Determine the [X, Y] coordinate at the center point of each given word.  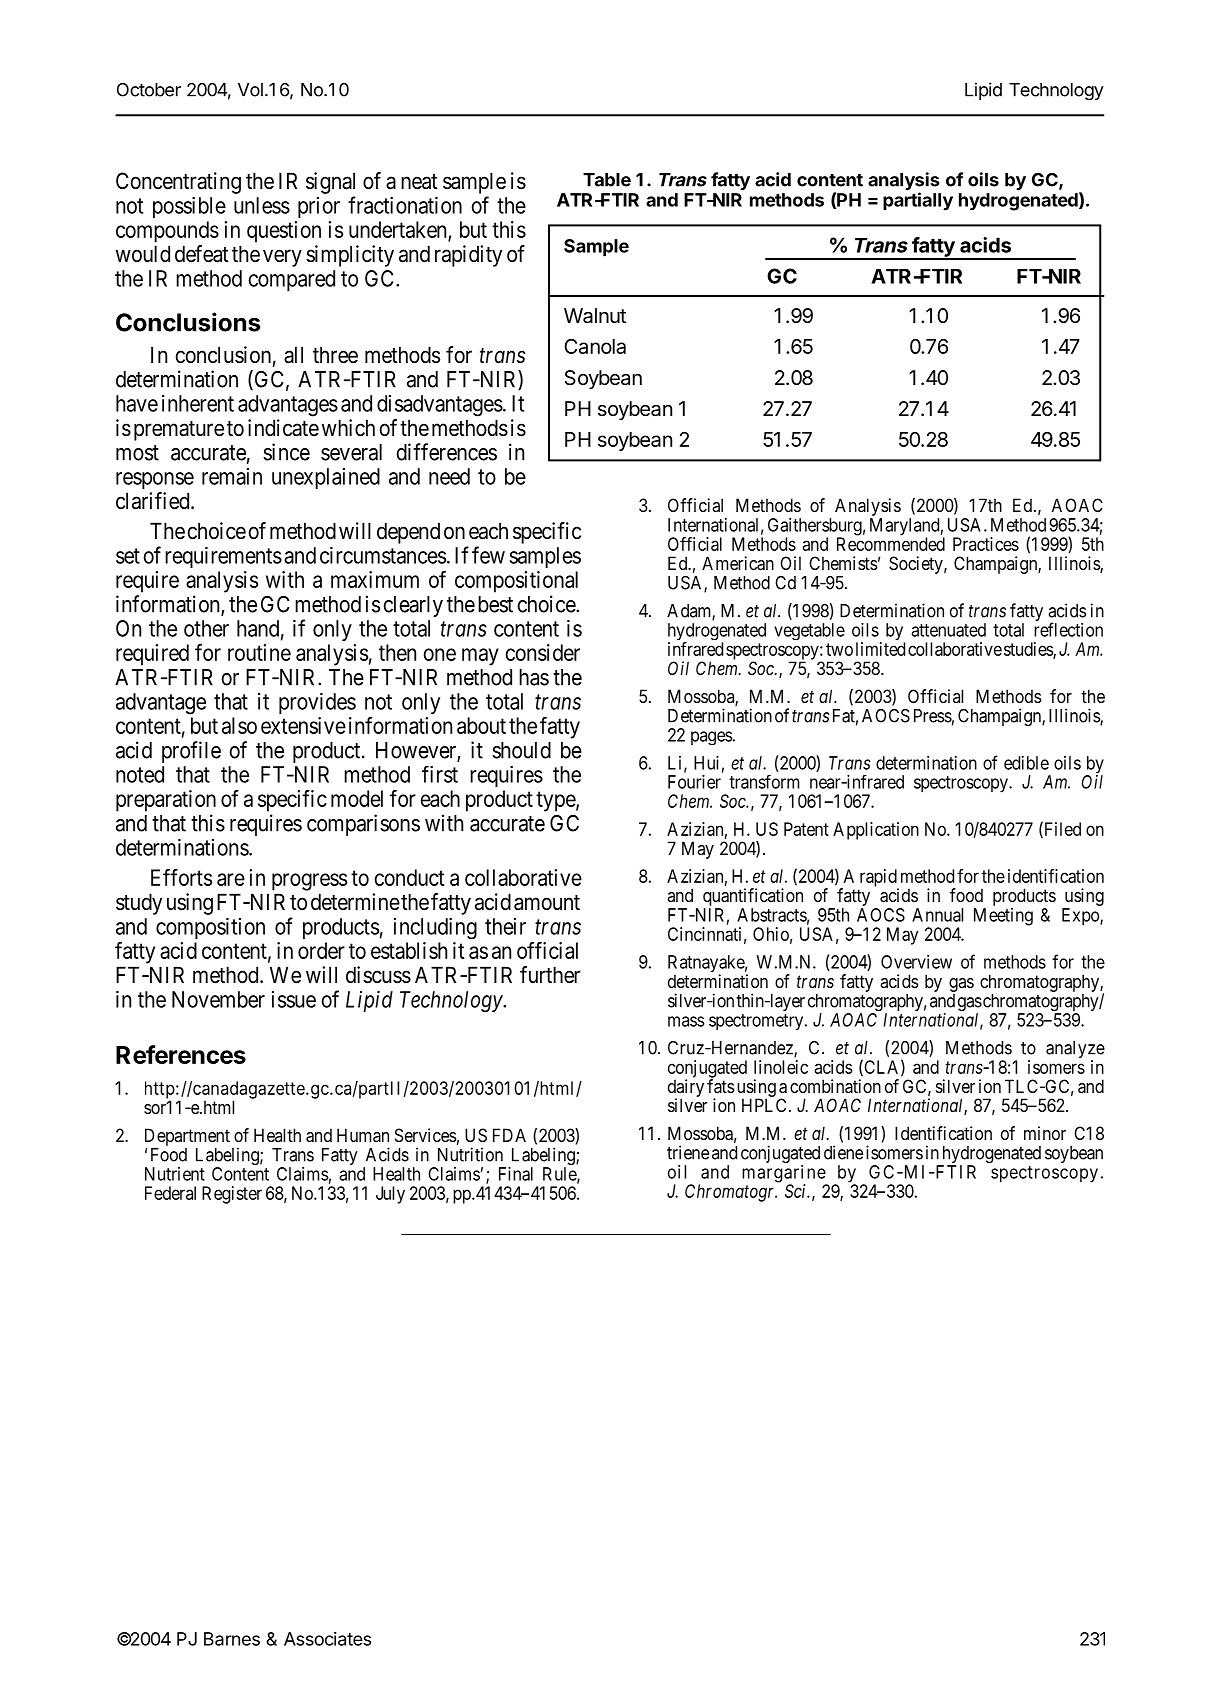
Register [232, 1195]
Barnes [232, 1639]
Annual [937, 915]
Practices [986, 544]
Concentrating [178, 183]
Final [516, 1174]
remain [232, 476]
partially [918, 201]
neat [419, 182]
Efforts [181, 877]
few [488, 555]
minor [1045, 1133]
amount [547, 903]
